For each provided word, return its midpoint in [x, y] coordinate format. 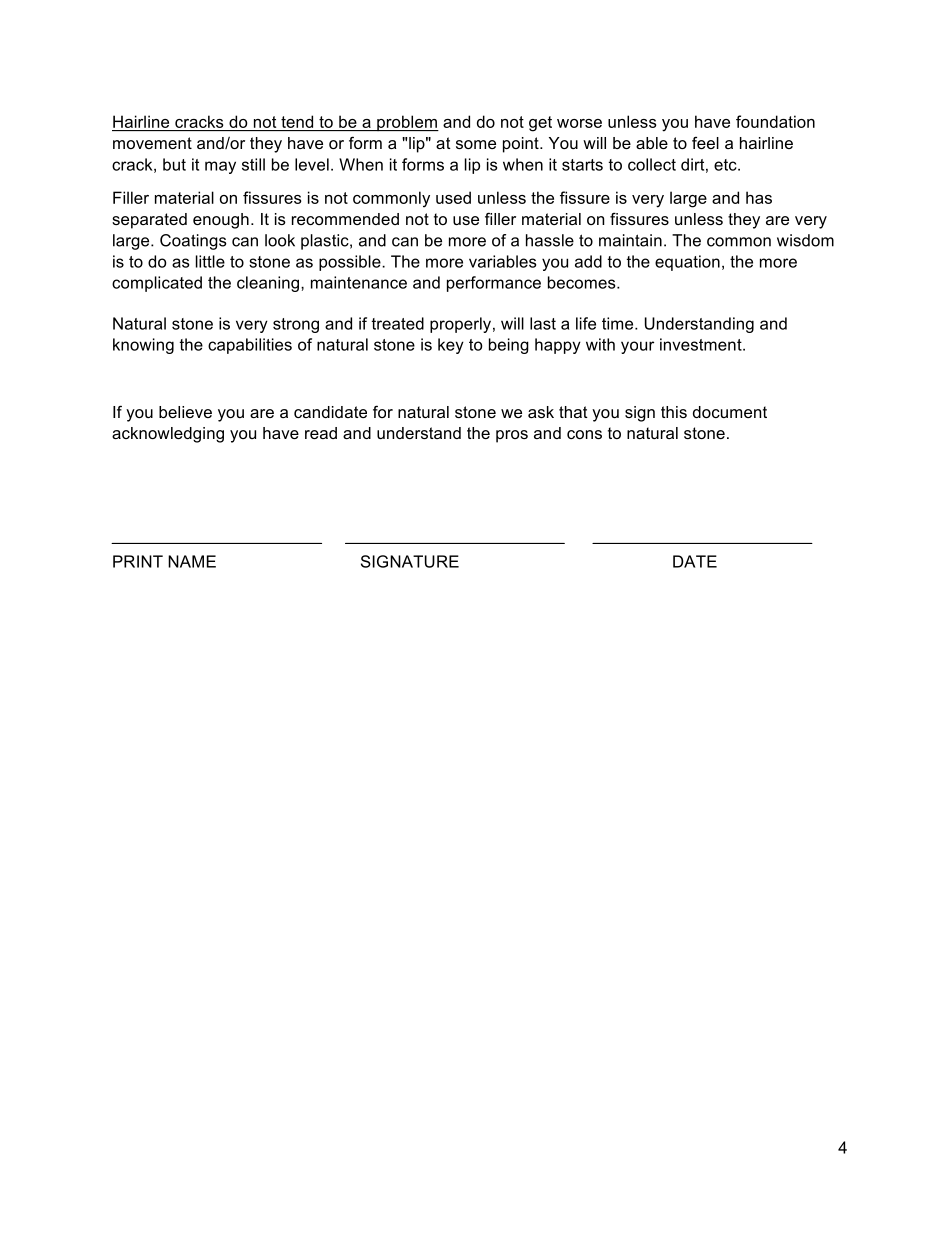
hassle [550, 240]
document [730, 412]
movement [152, 143]
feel [705, 142]
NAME [192, 561]
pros [512, 436]
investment [702, 344]
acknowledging [168, 435]
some [476, 144]
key [451, 346]
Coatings [193, 242]
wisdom [805, 240]
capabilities [250, 346]
